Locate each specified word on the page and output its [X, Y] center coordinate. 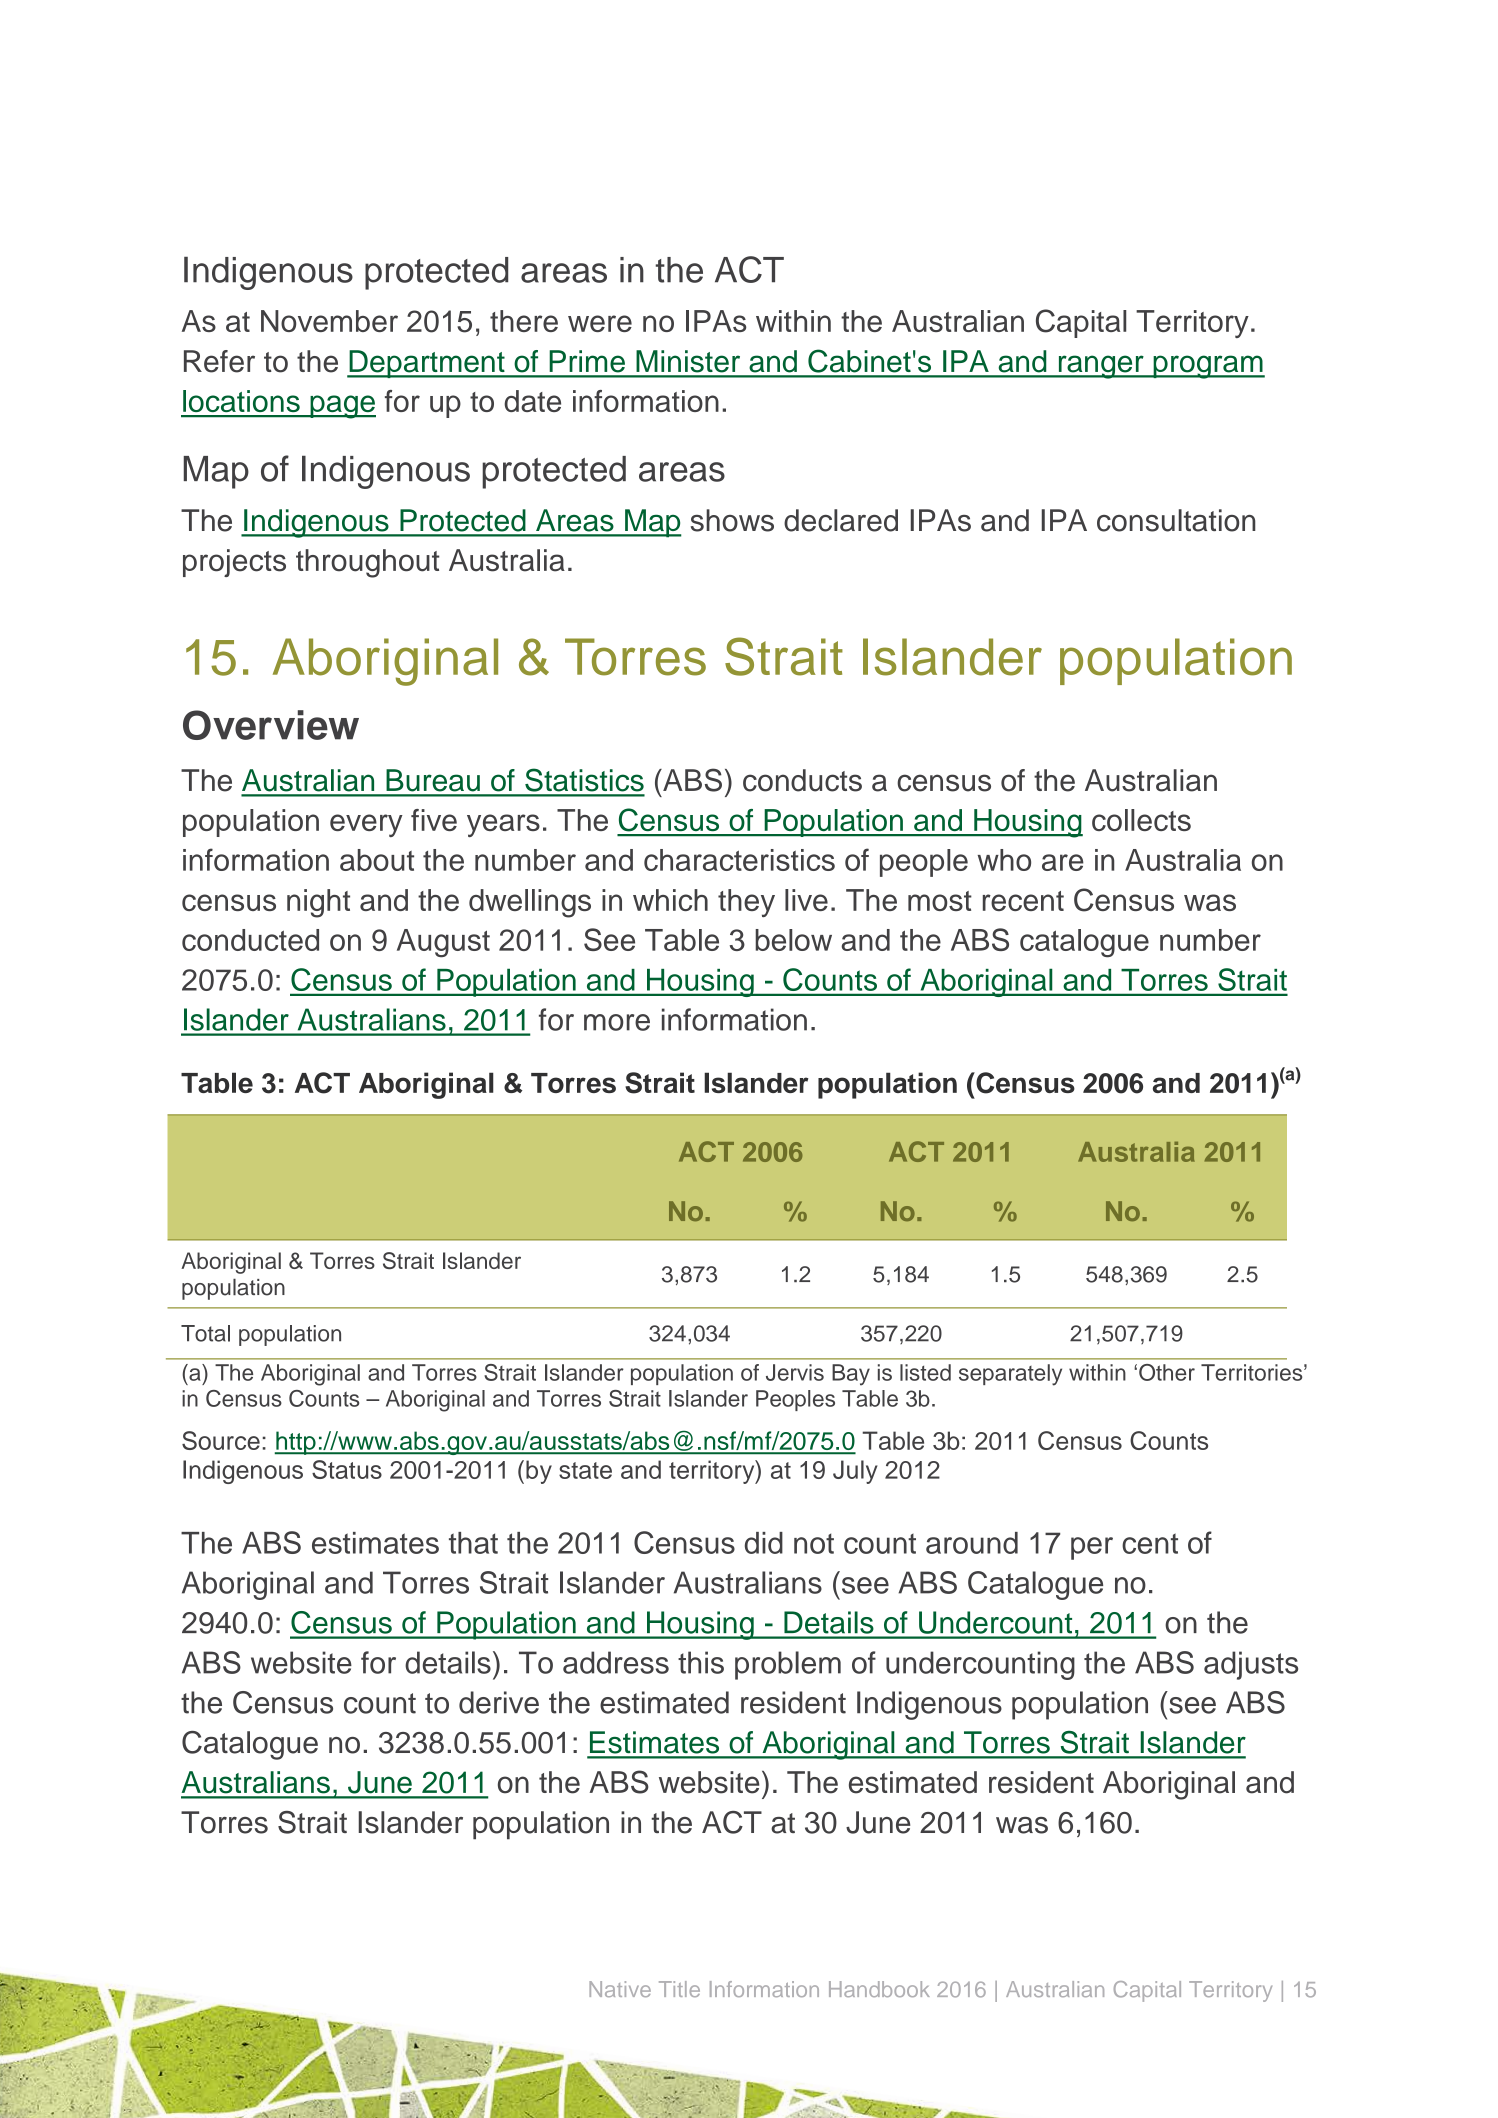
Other [1167, 1372]
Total [205, 1333]
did [764, 1543]
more [617, 1022]
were [600, 323]
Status [347, 1469]
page [342, 407]
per [1092, 1548]
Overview [271, 725]
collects [1141, 820]
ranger [1101, 367]
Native [620, 1989]
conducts [802, 780]
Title [679, 1989]
